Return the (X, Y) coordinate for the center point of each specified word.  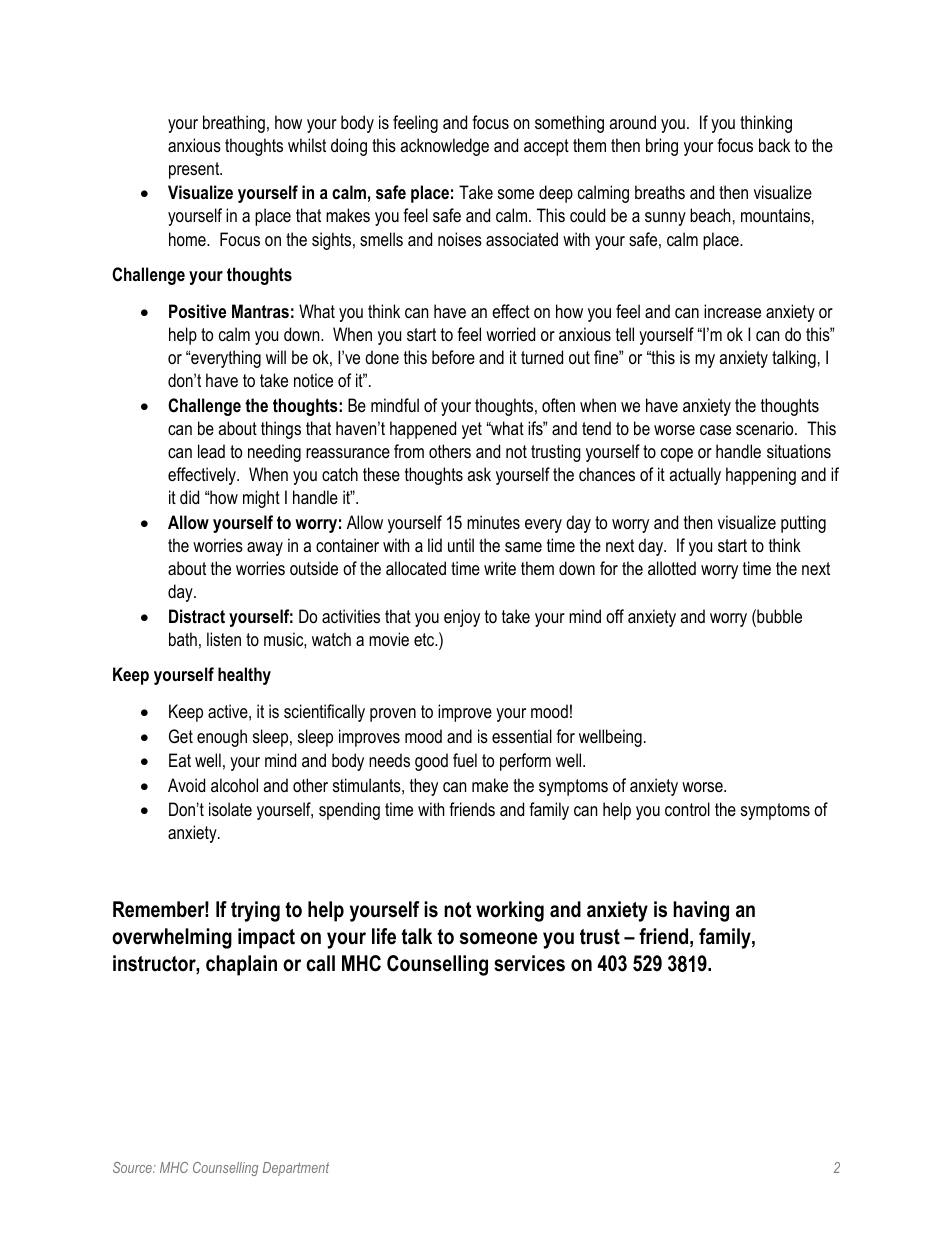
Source (133, 1167)
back (774, 145)
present (195, 170)
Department (296, 1169)
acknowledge (444, 147)
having (701, 911)
